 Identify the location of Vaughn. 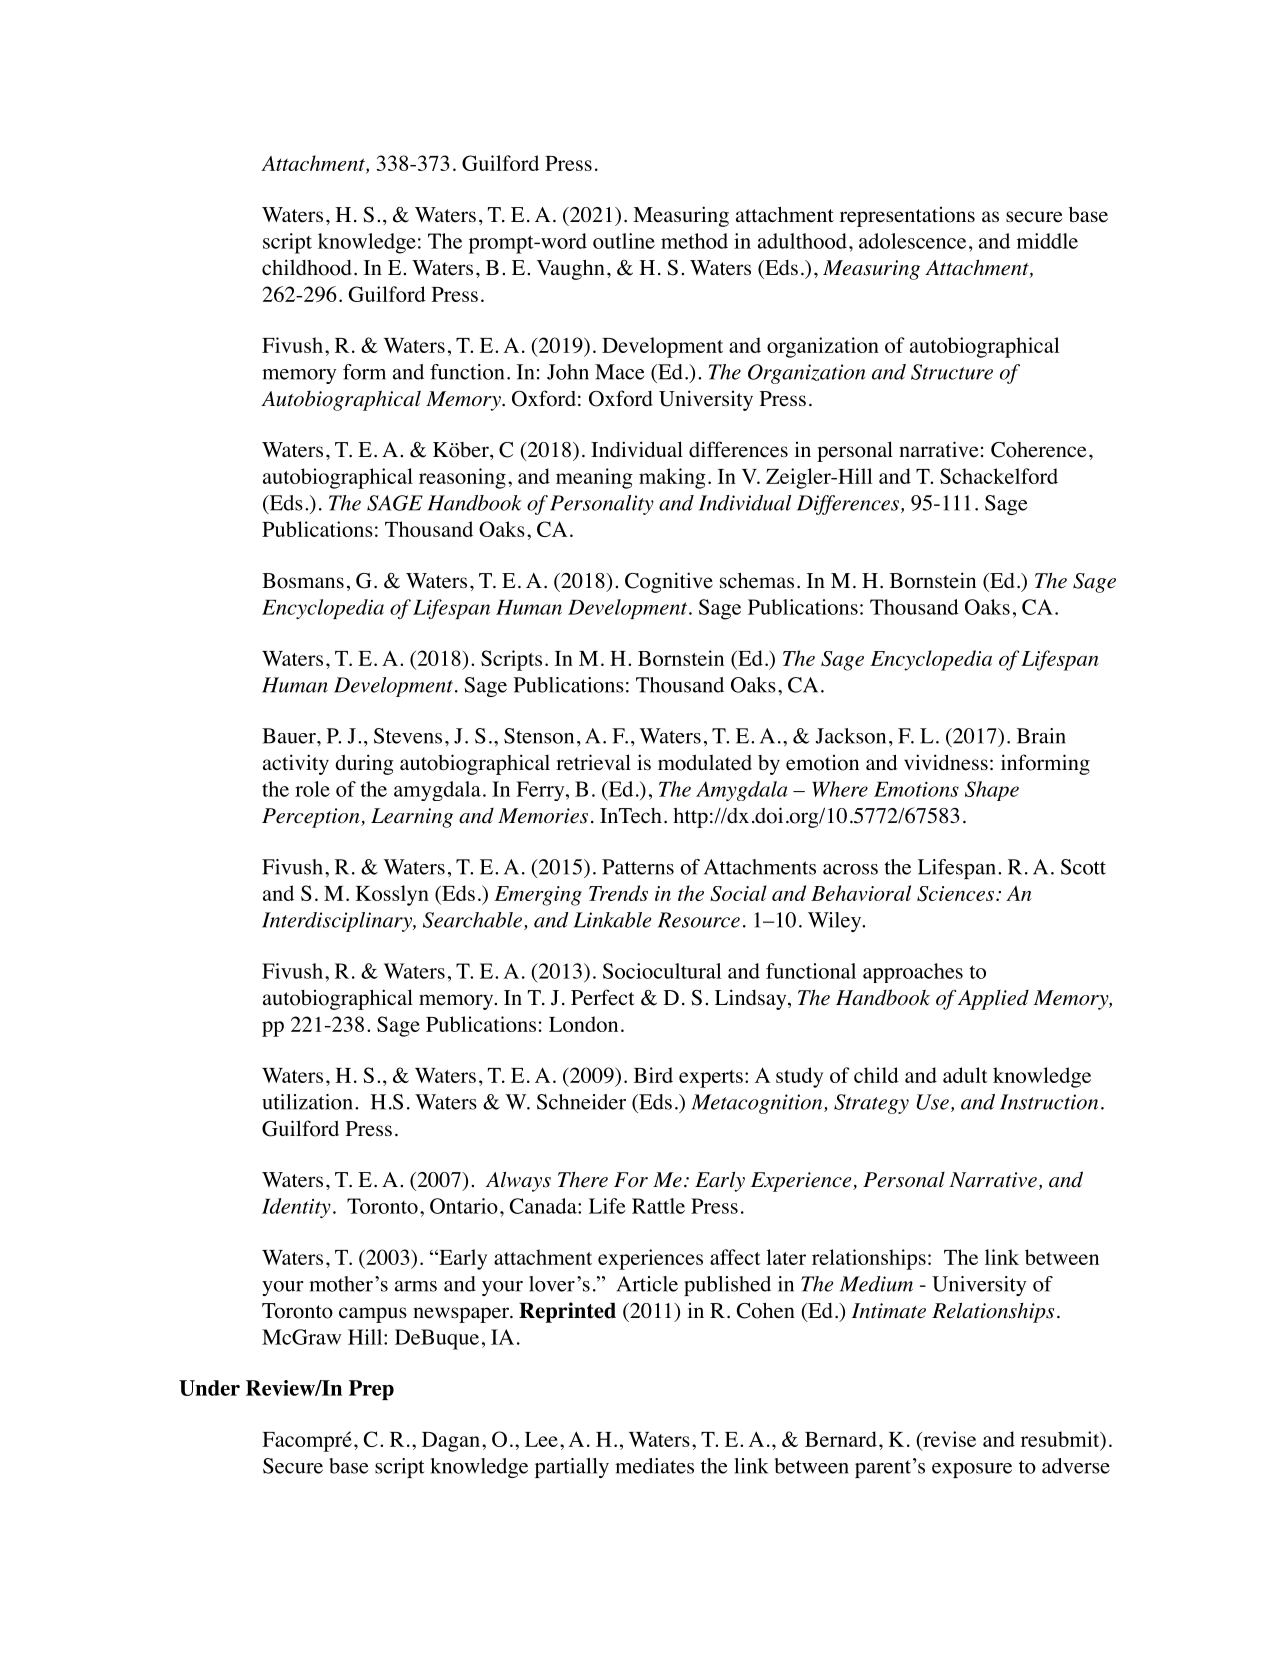
(571, 270).
